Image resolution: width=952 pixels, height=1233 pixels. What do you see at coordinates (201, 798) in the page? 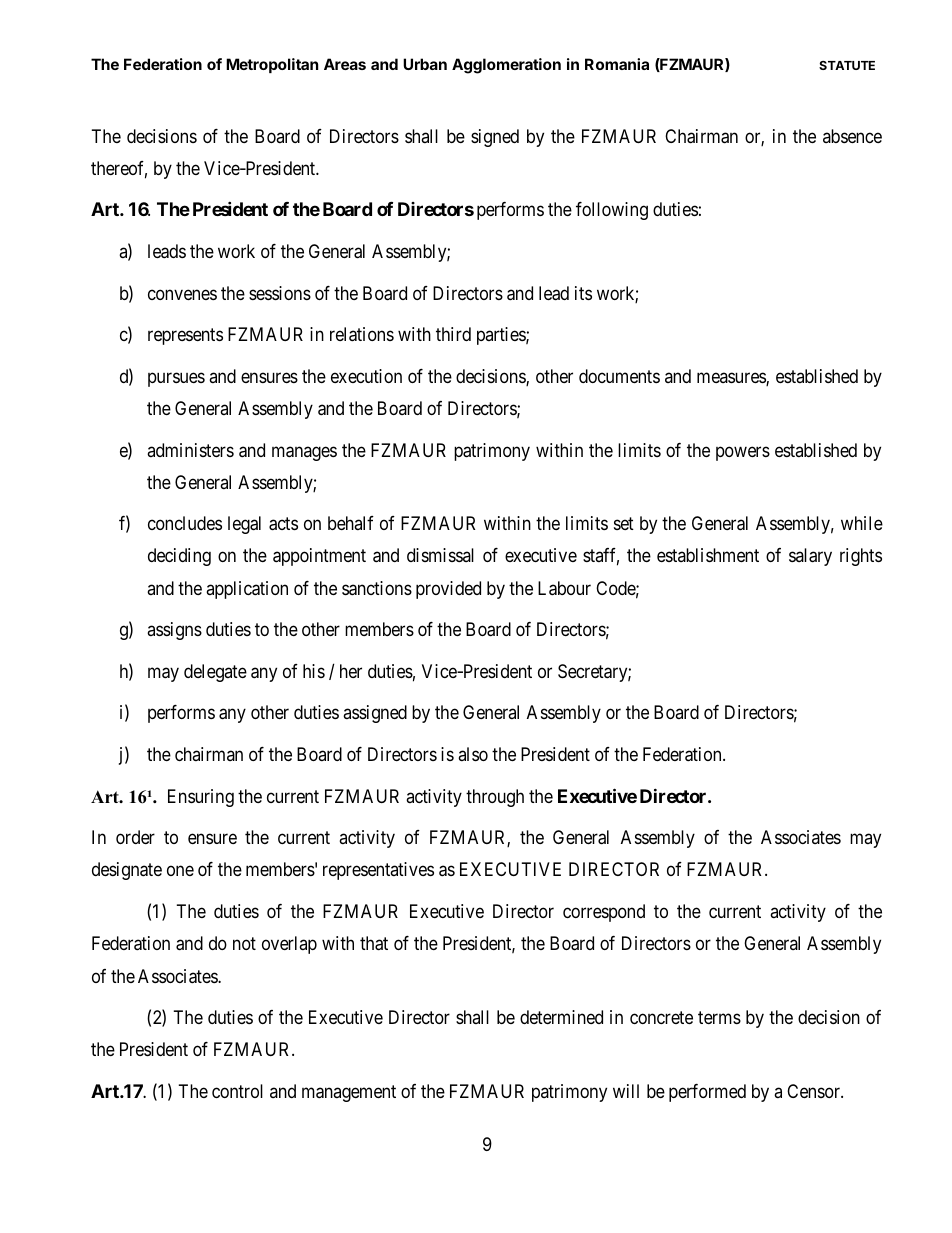
I see `Ensuring` at bounding box center [201, 798].
